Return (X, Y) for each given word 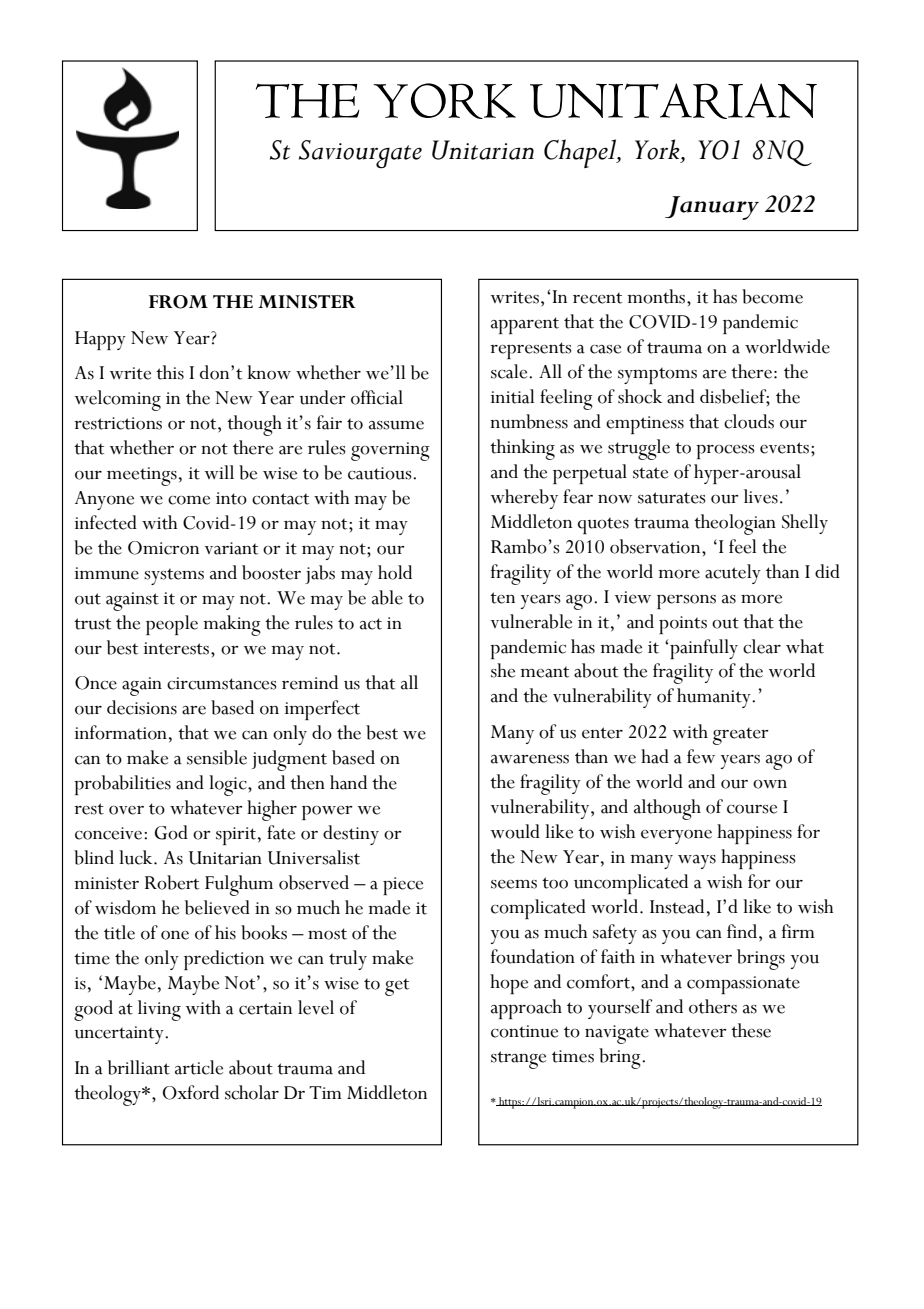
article (199, 1067)
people (172, 625)
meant (544, 672)
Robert (172, 882)
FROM (178, 302)
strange (518, 1060)
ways (697, 862)
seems (514, 884)
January (712, 208)
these (751, 1030)
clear (762, 646)
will (219, 472)
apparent (525, 325)
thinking (522, 449)
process (725, 452)
